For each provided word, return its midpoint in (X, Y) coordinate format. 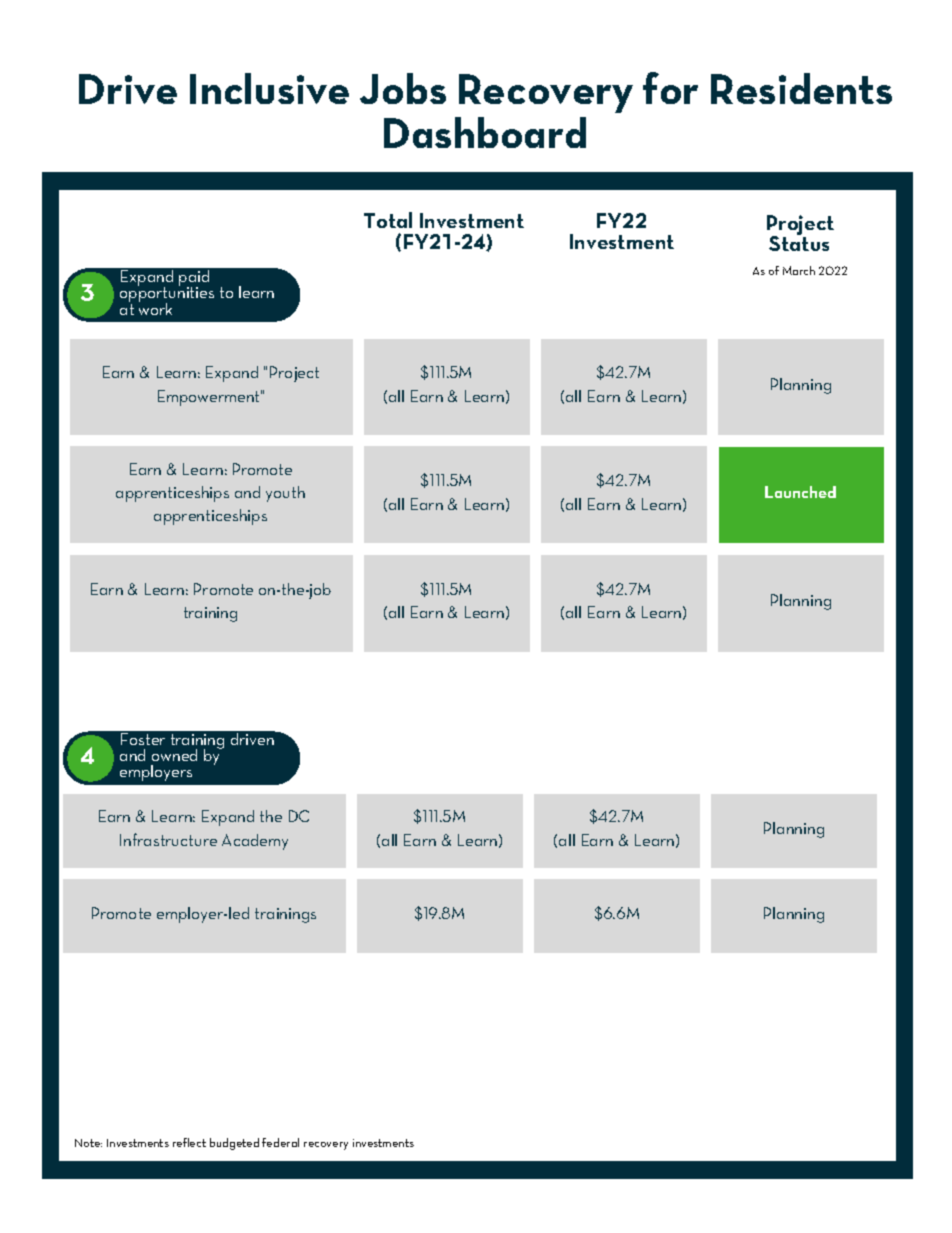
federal (280, 1142)
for (670, 88)
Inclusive (269, 88)
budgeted (234, 1144)
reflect (189, 1142)
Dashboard (485, 132)
